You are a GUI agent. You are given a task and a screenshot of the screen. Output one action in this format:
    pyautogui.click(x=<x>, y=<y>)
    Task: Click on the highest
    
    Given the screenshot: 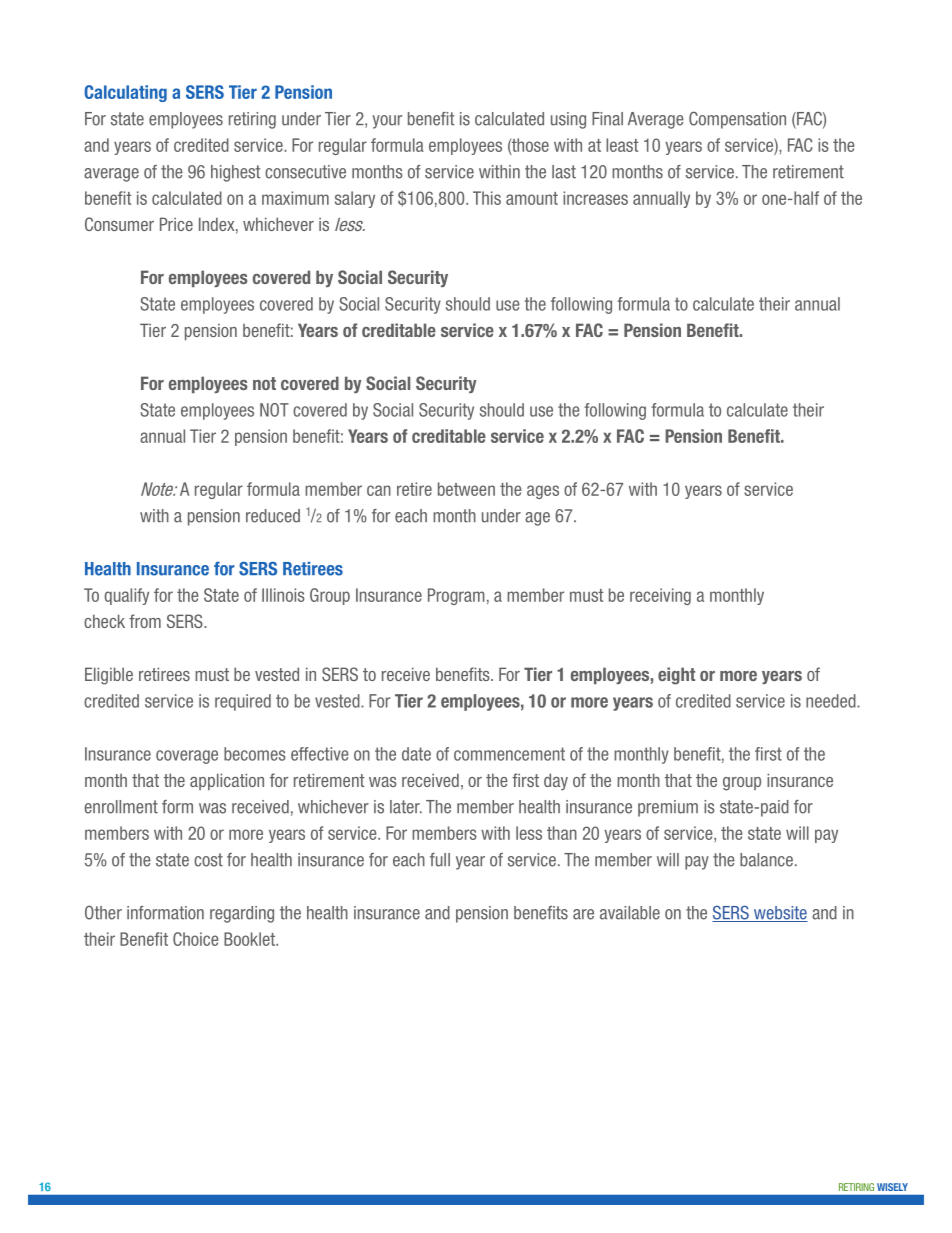 What is the action you would take?
    pyautogui.click(x=235, y=173)
